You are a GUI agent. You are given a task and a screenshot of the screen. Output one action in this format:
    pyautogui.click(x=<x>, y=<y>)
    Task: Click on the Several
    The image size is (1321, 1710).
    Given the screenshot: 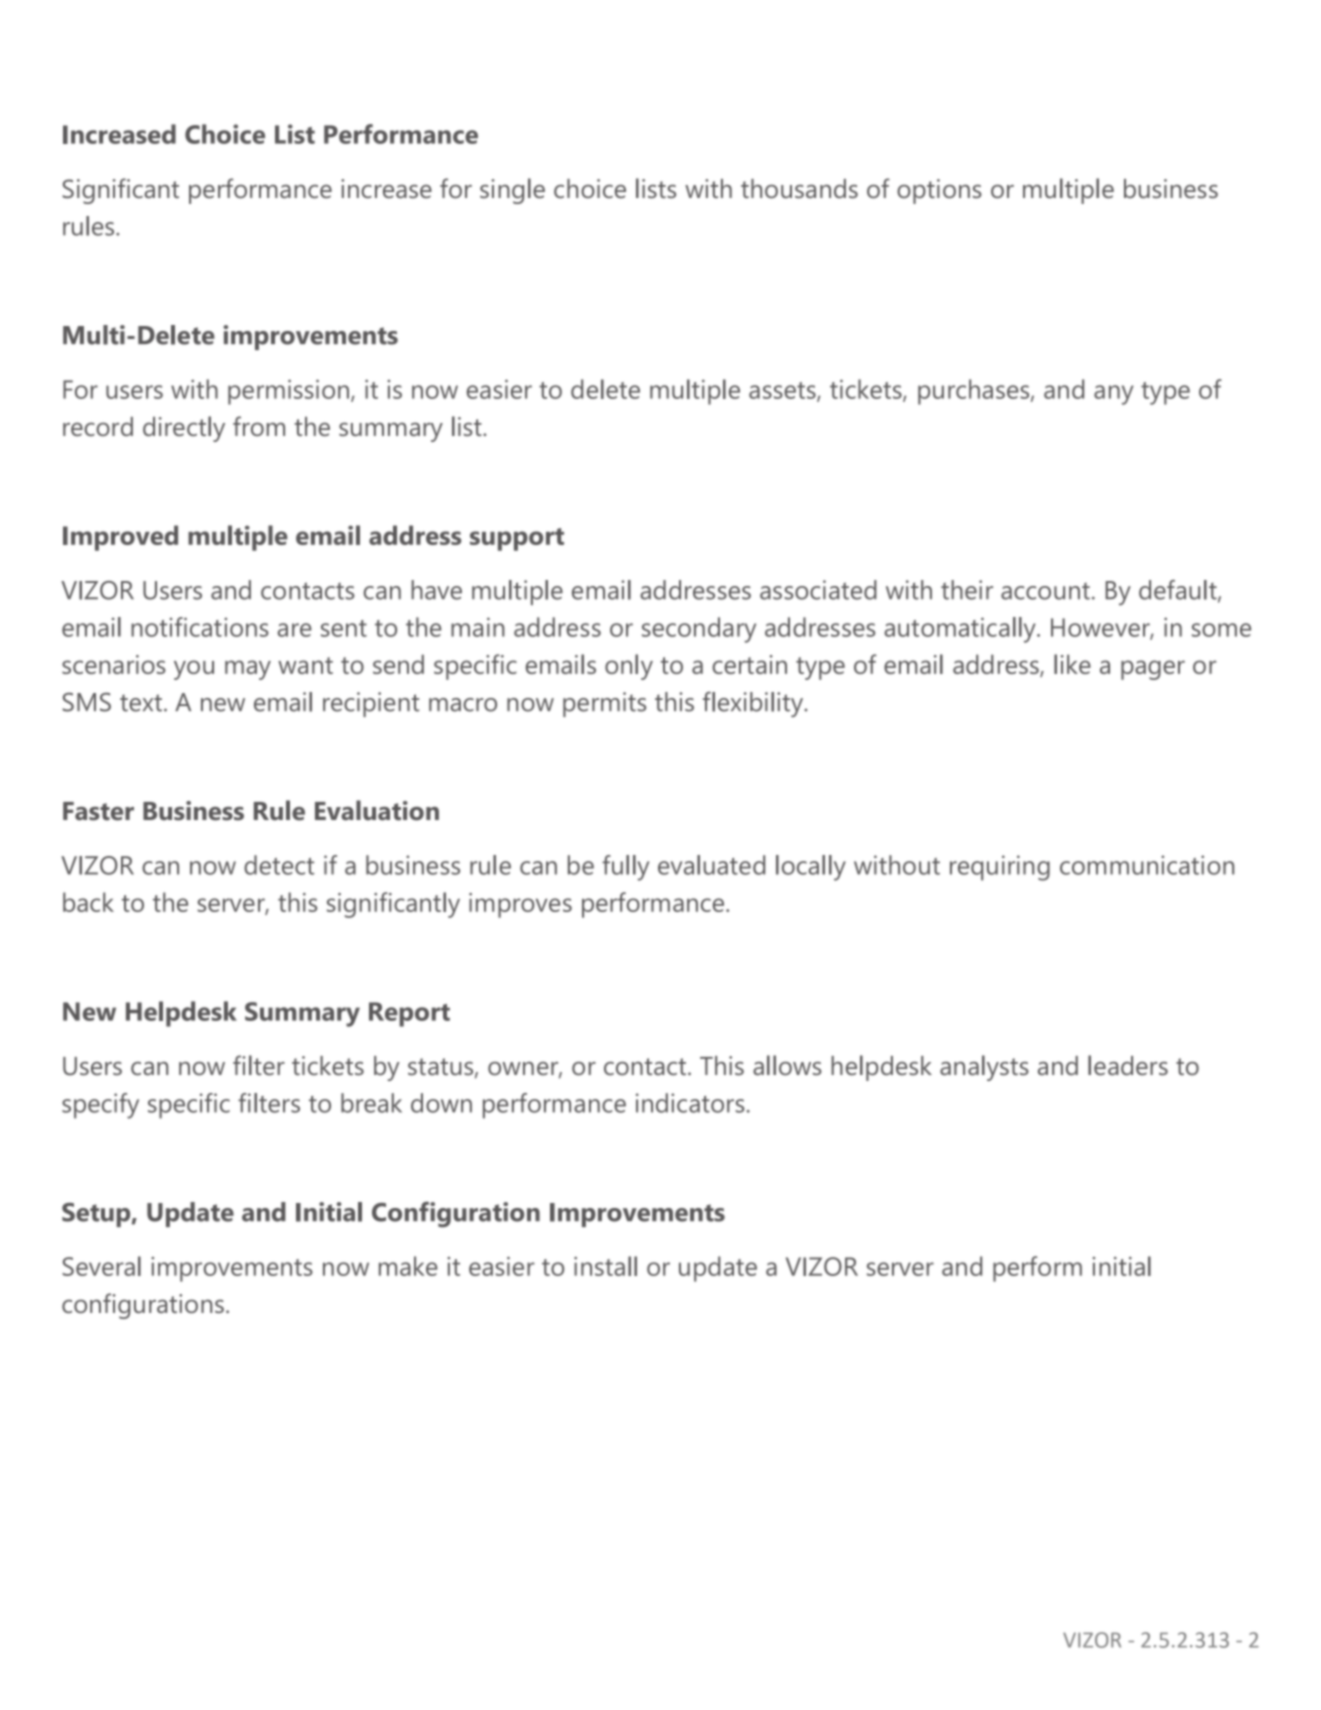 What is the action you would take?
    pyautogui.click(x=101, y=1266)
